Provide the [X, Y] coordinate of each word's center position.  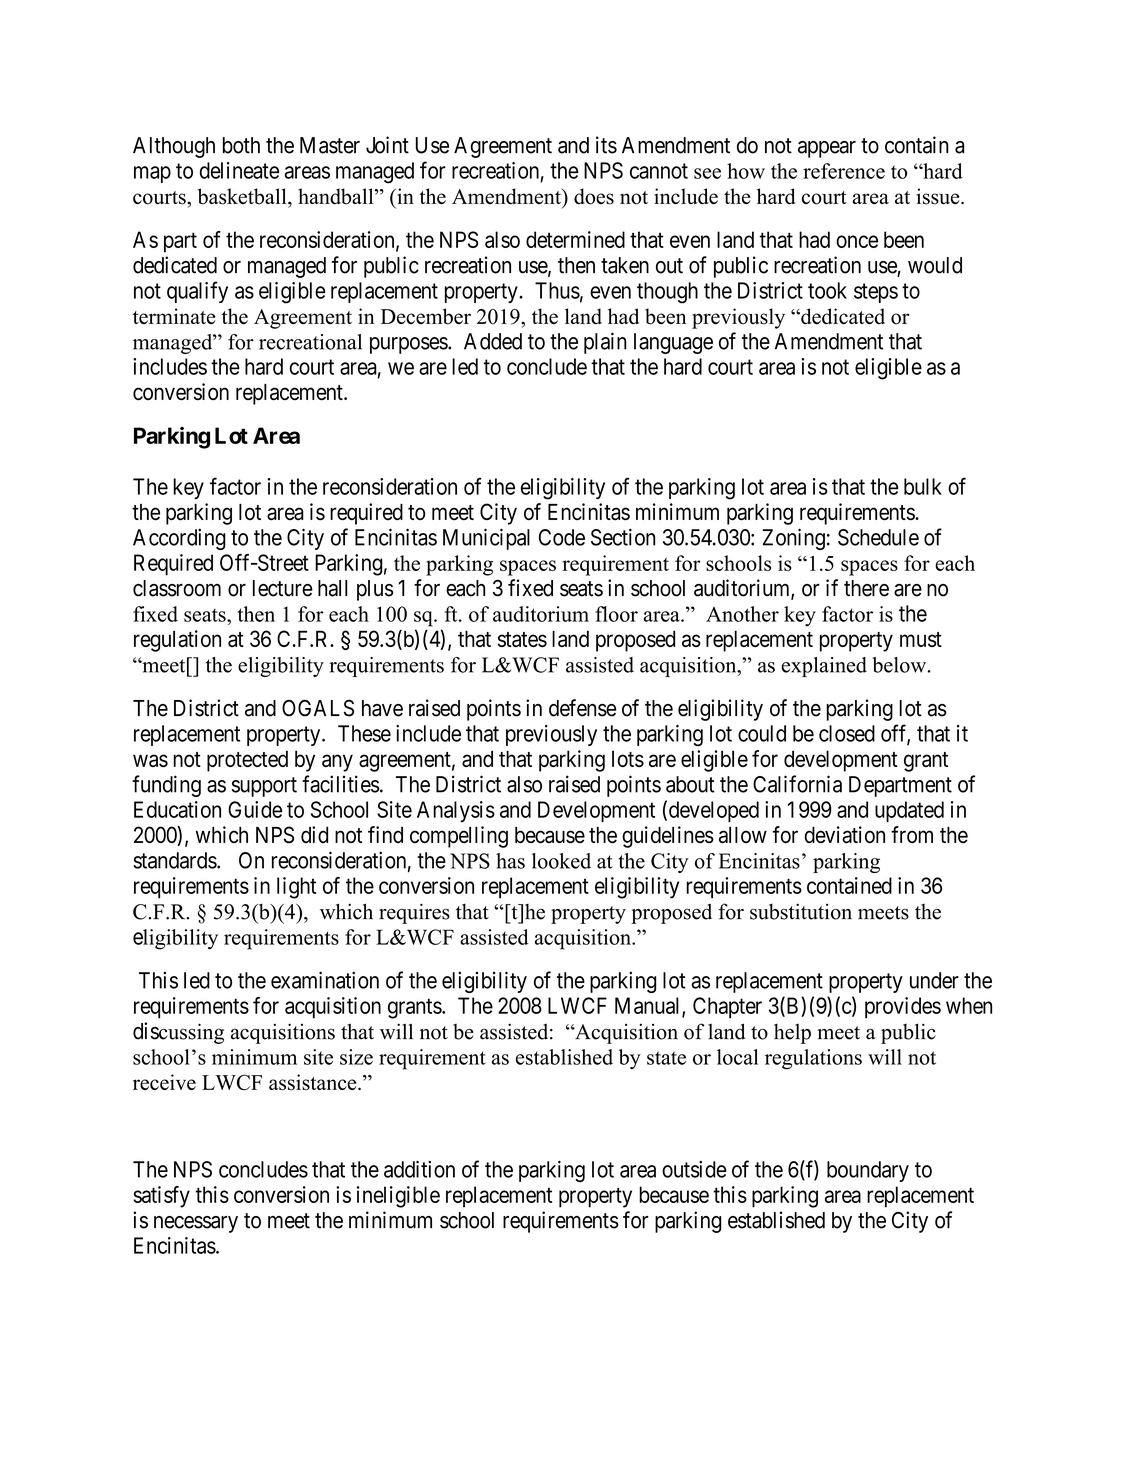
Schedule [878, 537]
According [179, 539]
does [594, 196]
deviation [845, 835]
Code [562, 537]
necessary [196, 1224]
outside [694, 1169]
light [296, 888]
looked [561, 861]
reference [844, 171]
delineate [239, 170]
